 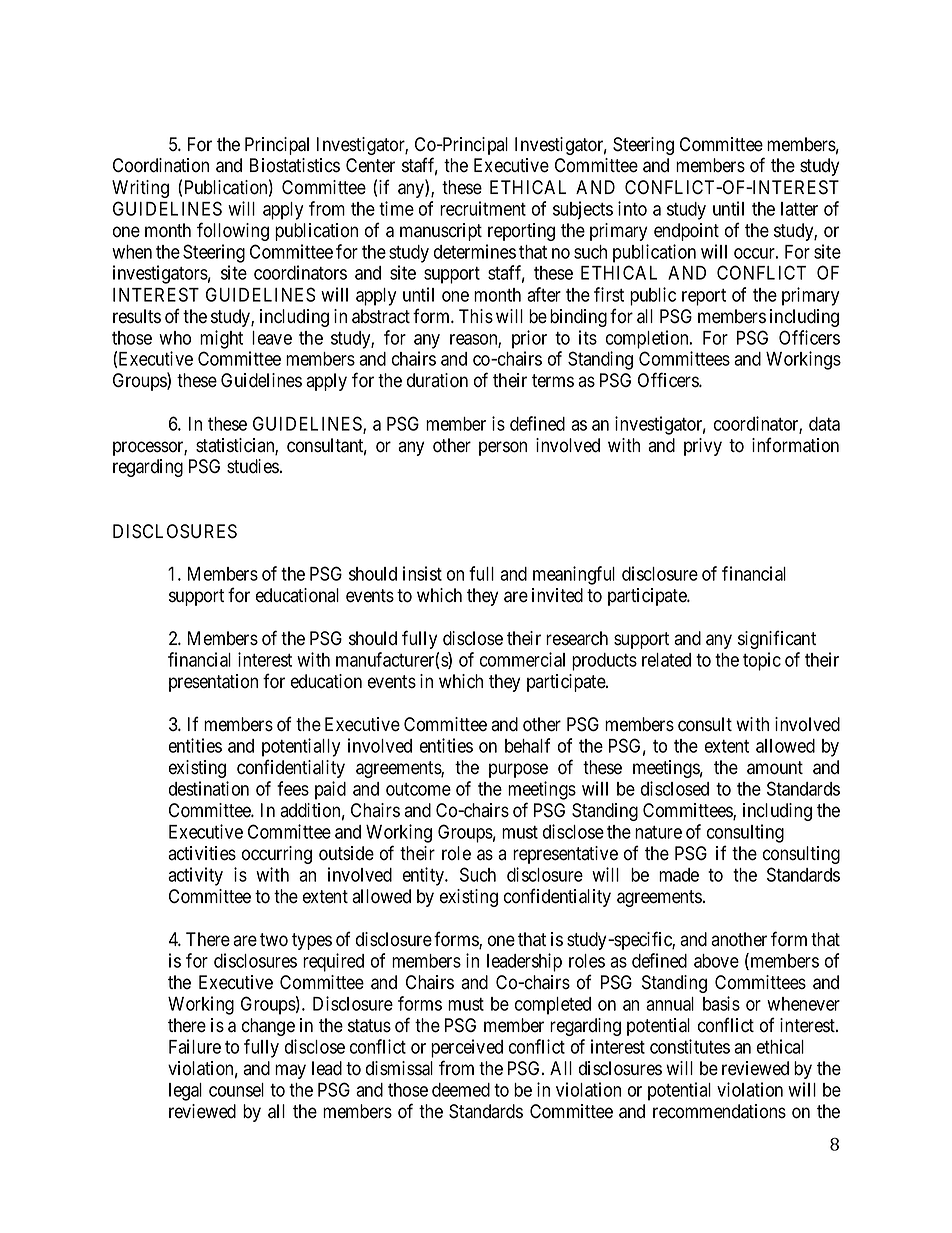 I want to click on following, so click(x=233, y=231).
